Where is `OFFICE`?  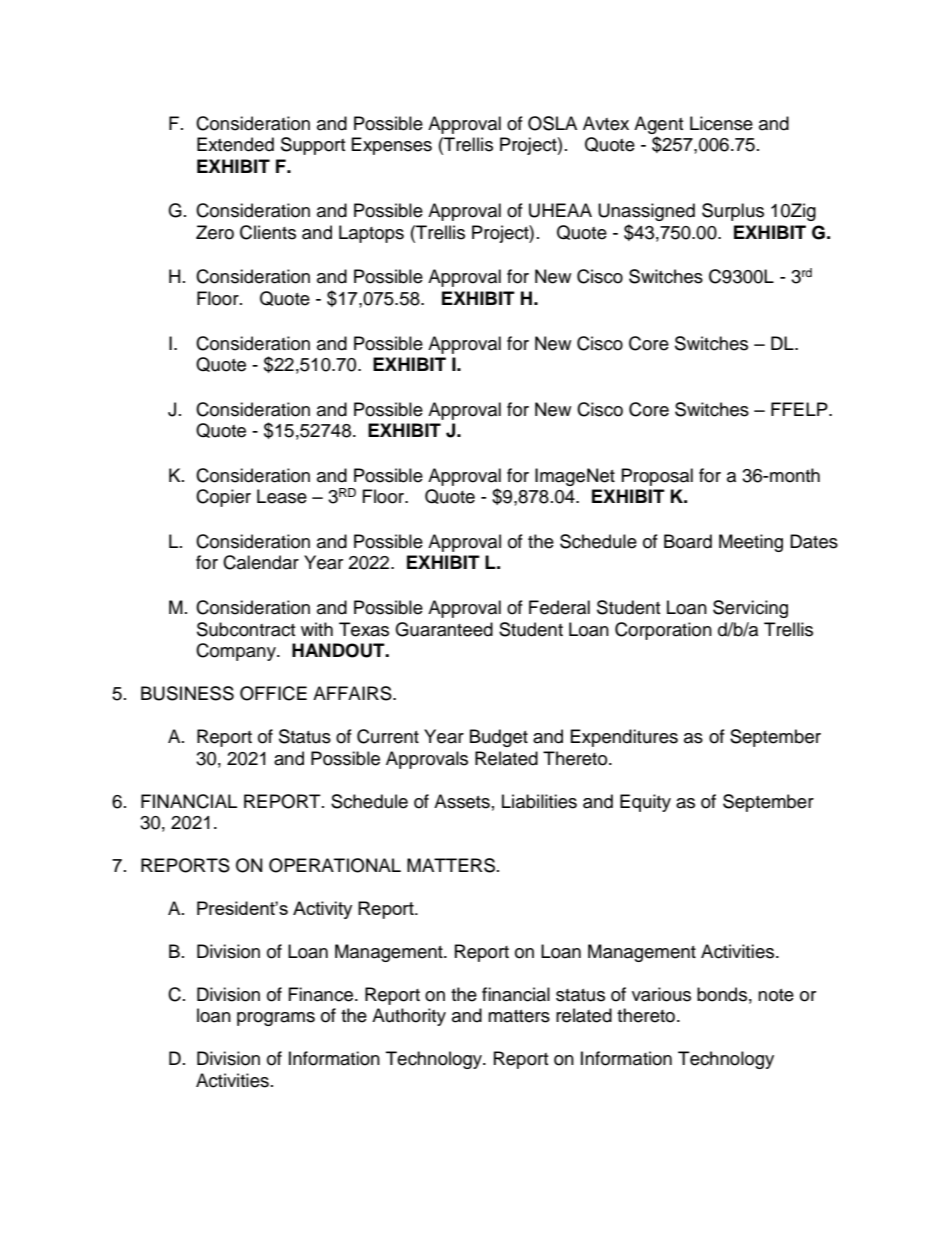 OFFICE is located at coordinates (273, 693).
